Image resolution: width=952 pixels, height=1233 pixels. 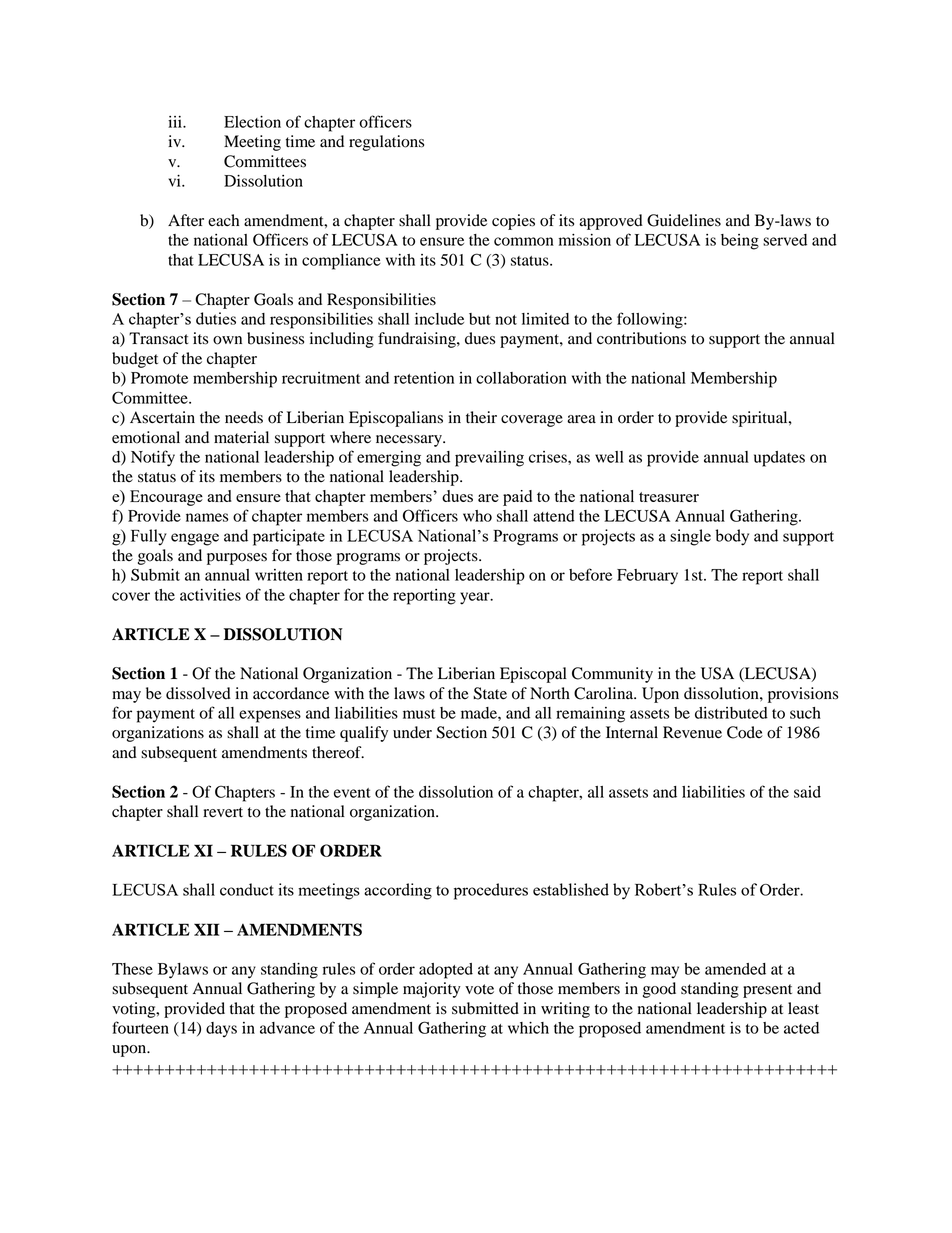 I want to click on regulations, so click(x=386, y=143).
